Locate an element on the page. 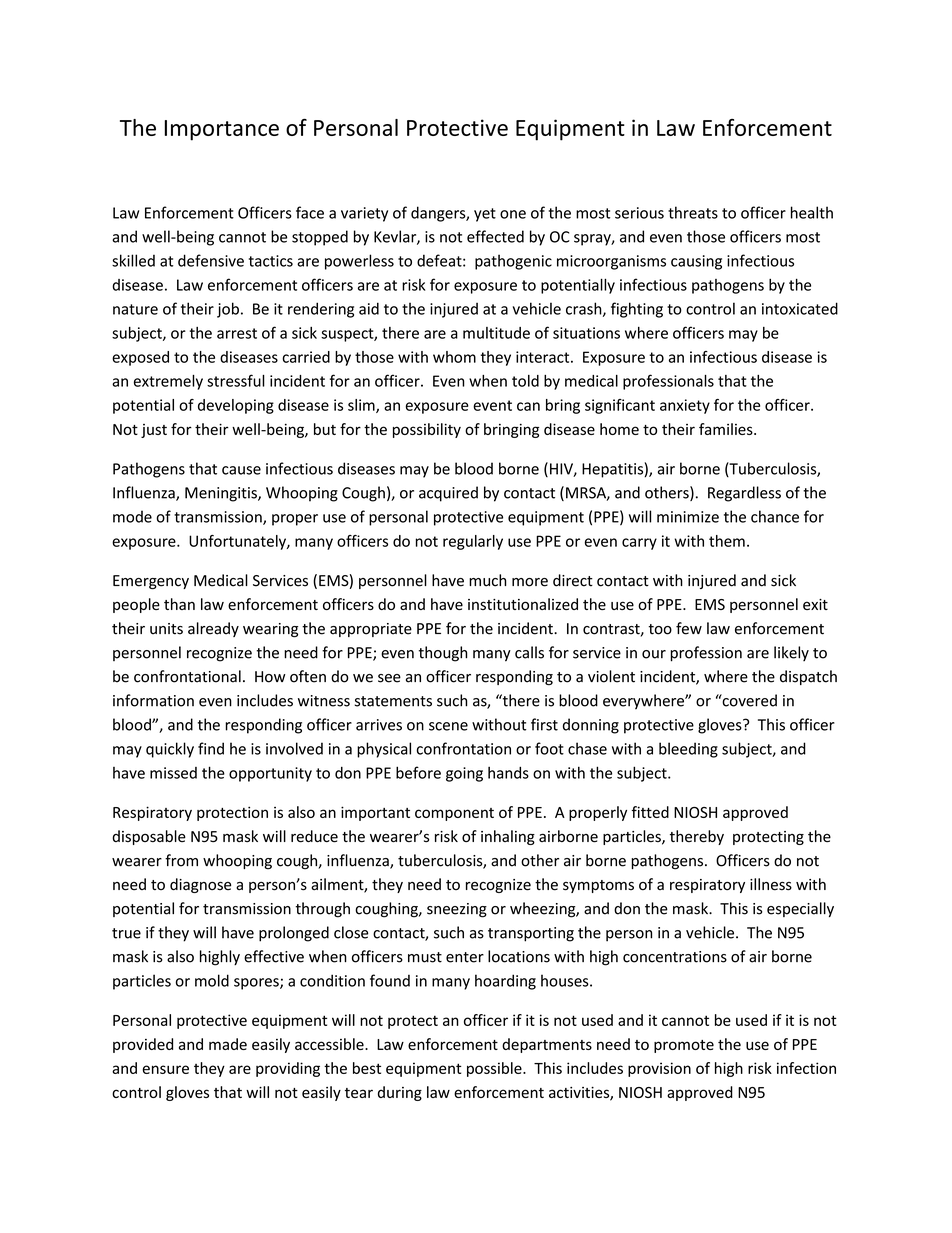 The image size is (952, 1233). find is located at coordinates (211, 748).
